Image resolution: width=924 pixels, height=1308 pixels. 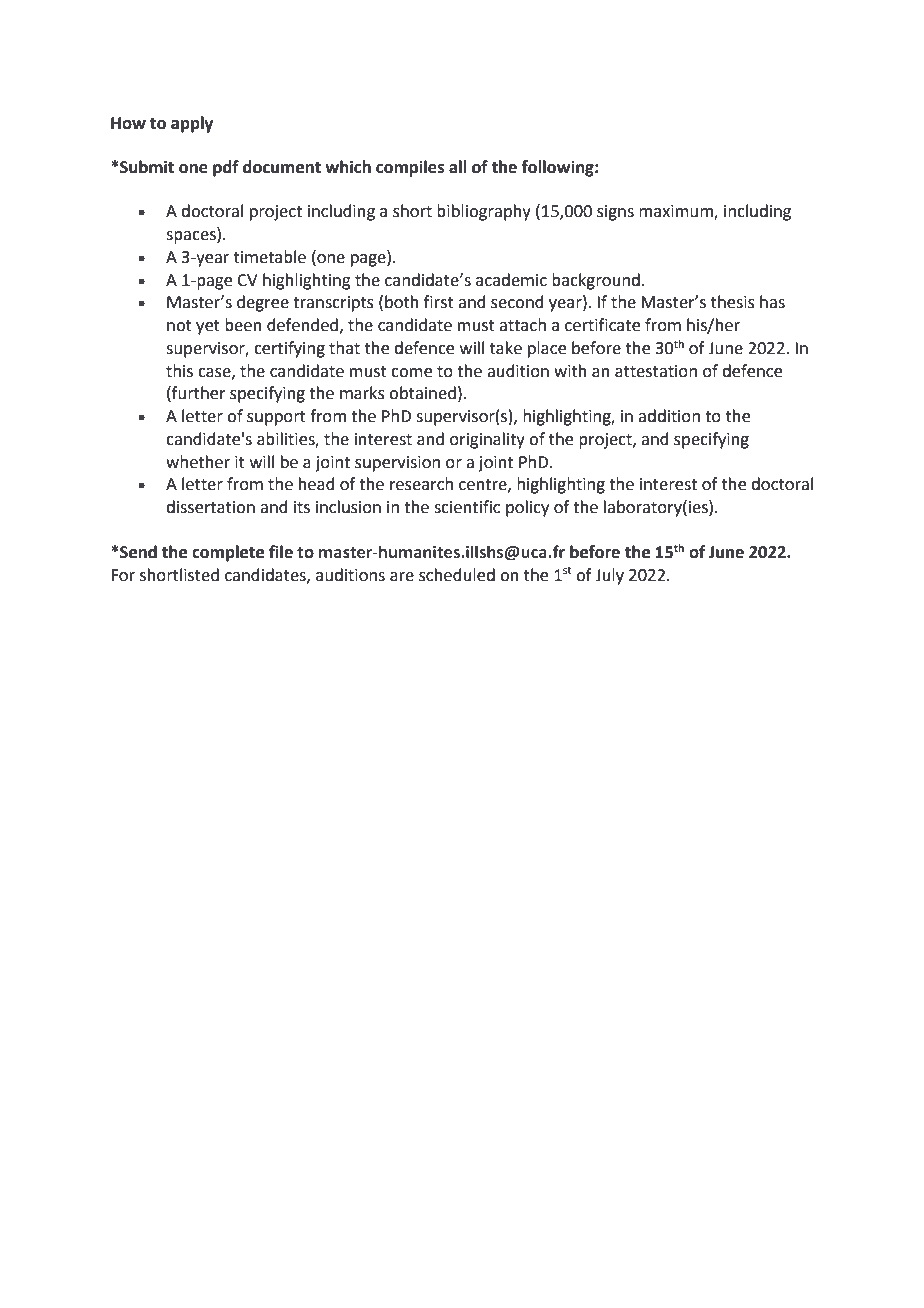 I want to click on maximum, so click(x=677, y=212).
